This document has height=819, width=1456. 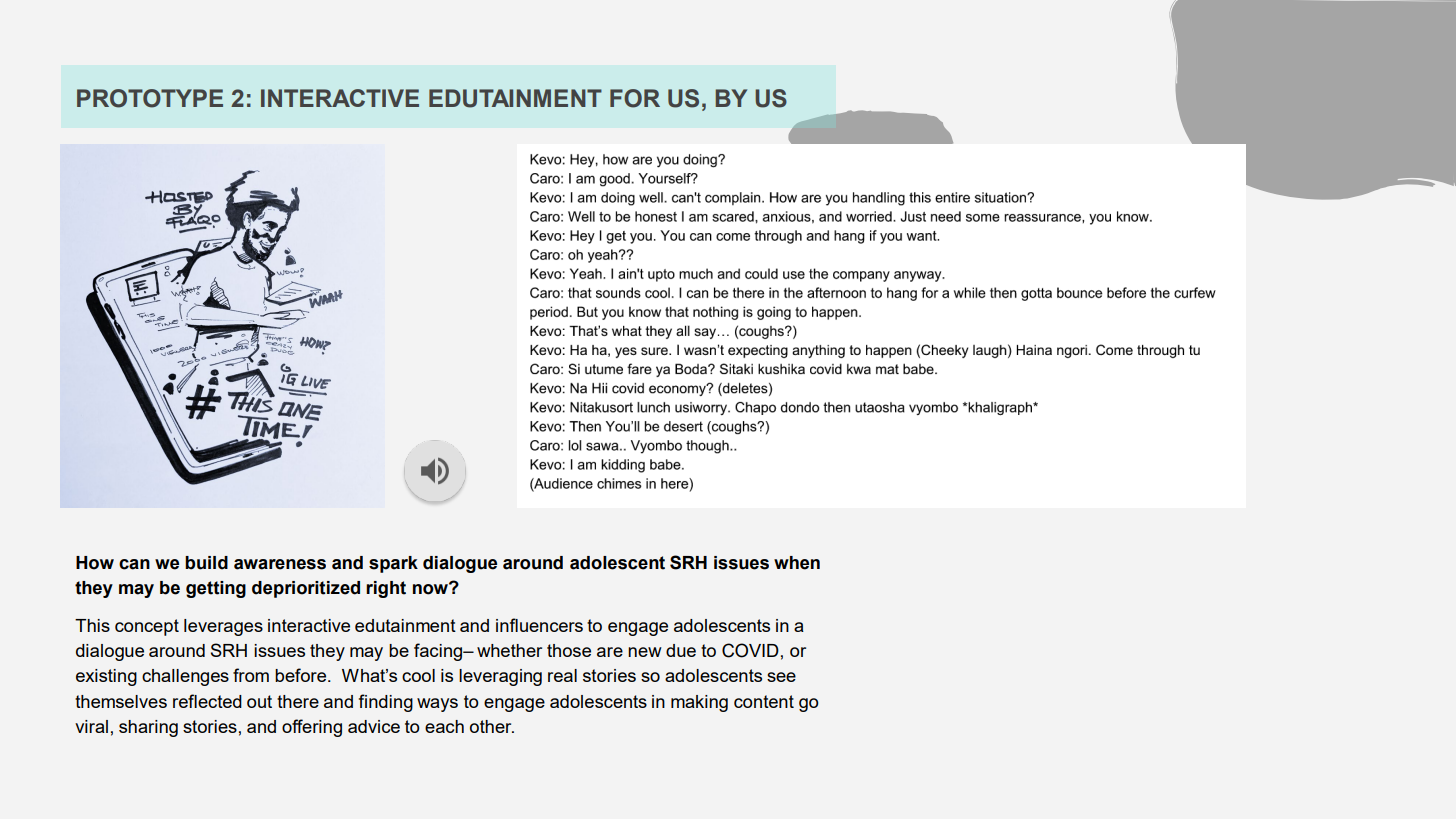 I want to click on spark, so click(x=393, y=564).
